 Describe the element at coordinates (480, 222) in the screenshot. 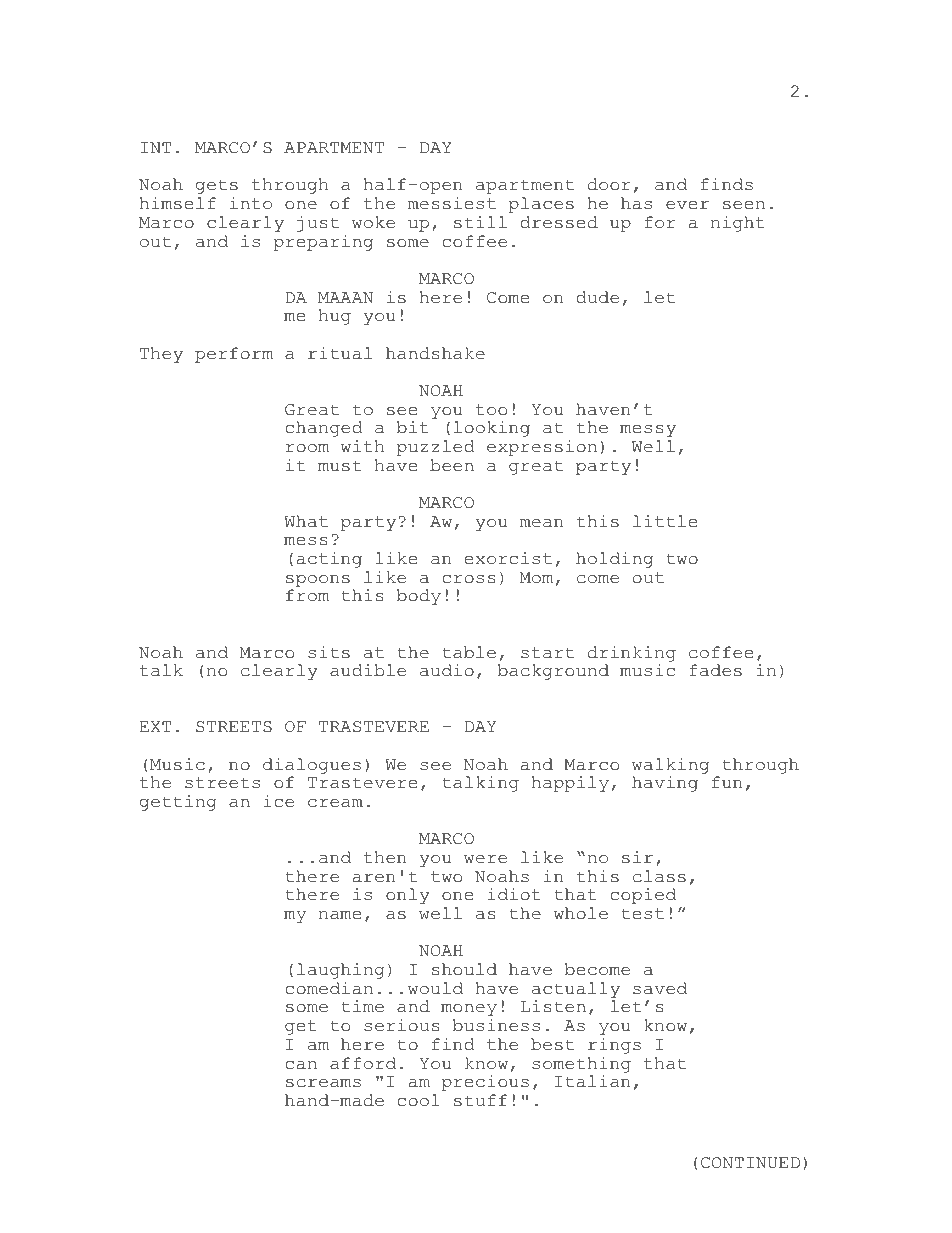

I see `still` at that location.
